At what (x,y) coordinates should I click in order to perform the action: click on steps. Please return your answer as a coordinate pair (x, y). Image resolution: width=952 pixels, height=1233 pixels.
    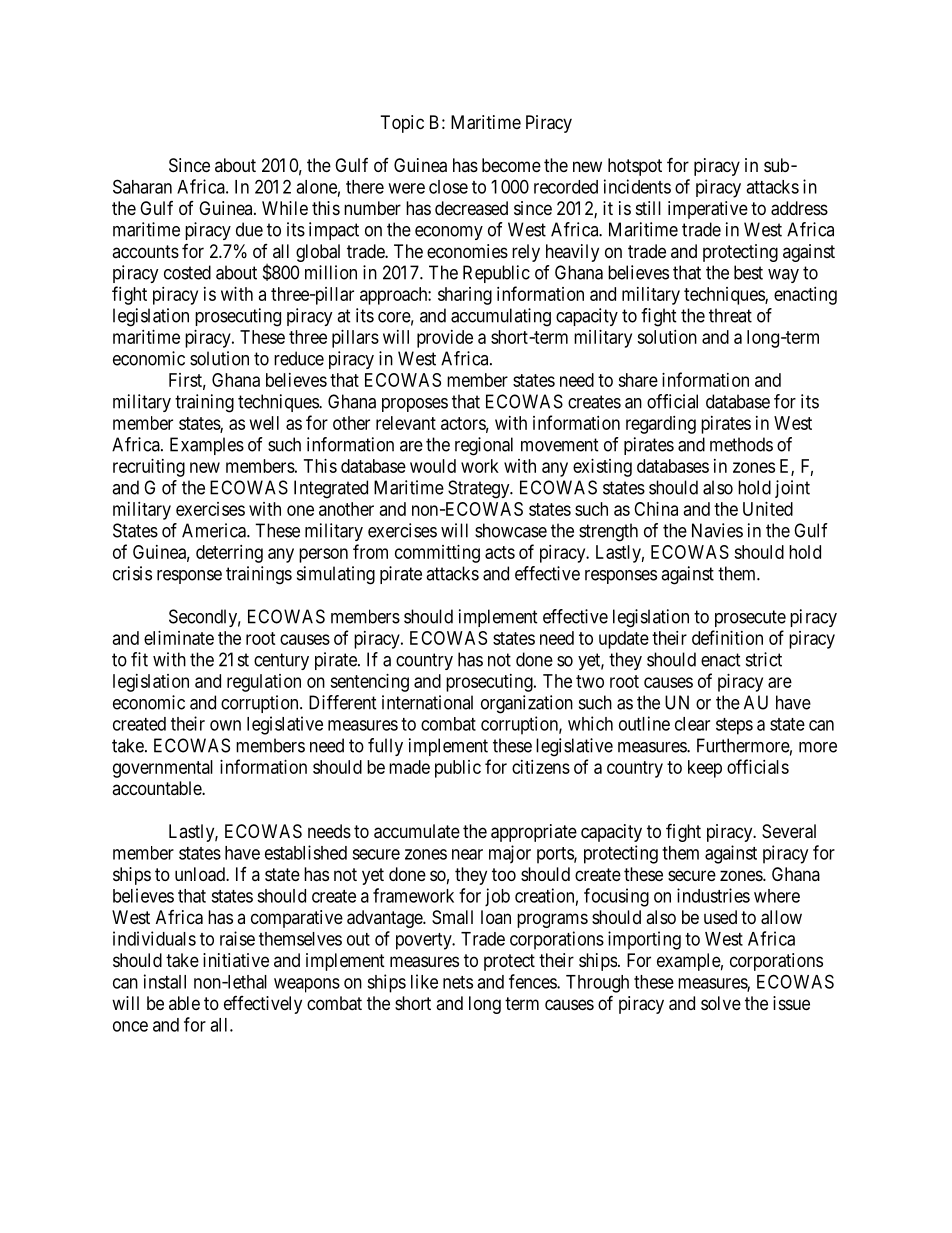
    Looking at the image, I should click on (734, 726).
